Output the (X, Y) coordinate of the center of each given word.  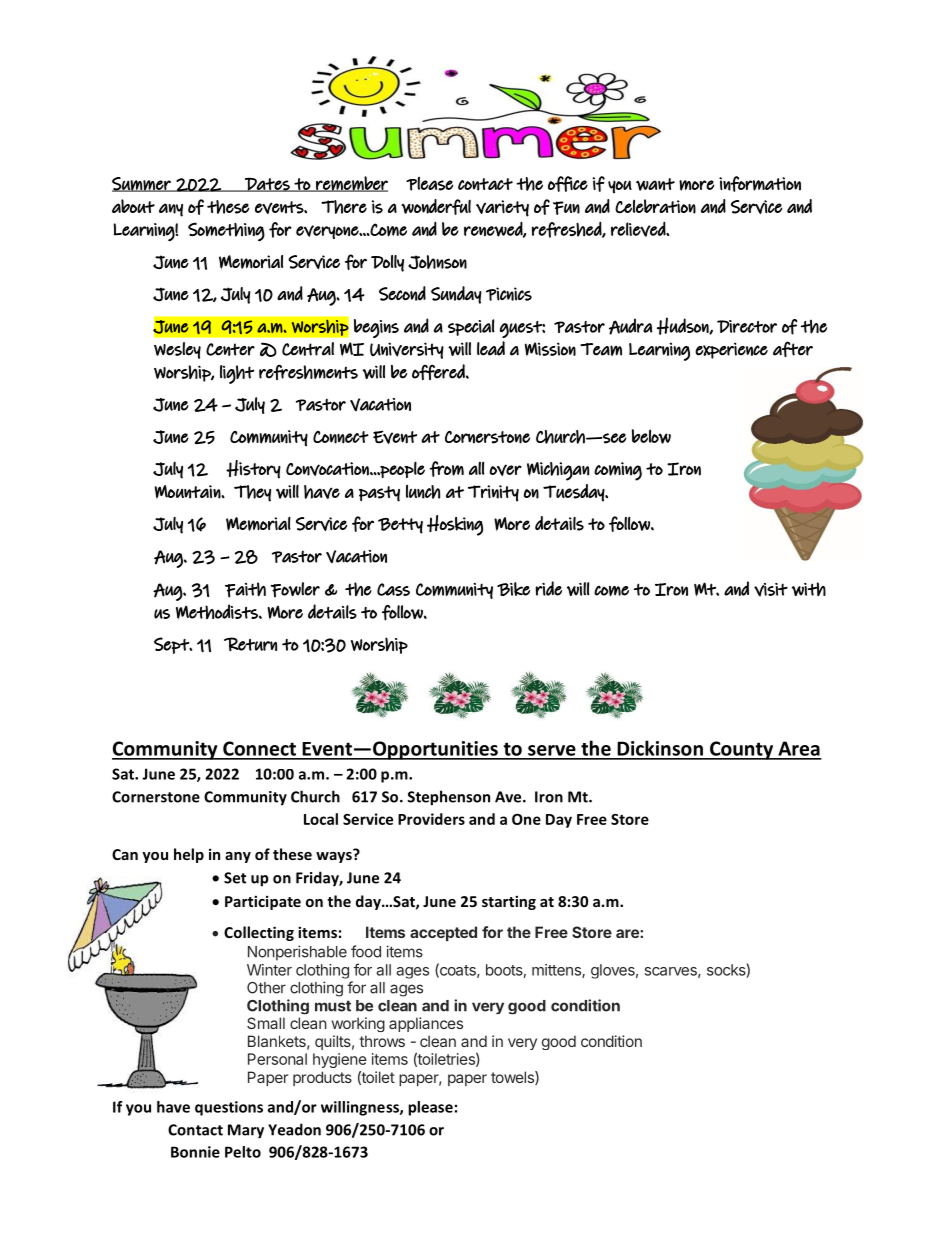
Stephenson (448, 798)
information (760, 184)
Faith (245, 590)
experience (731, 351)
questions (229, 1108)
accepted (443, 933)
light (237, 374)
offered (439, 372)
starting (509, 902)
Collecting (259, 933)
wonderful (436, 207)
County (742, 750)
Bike (513, 589)
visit (771, 590)
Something (226, 231)
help (189, 855)
